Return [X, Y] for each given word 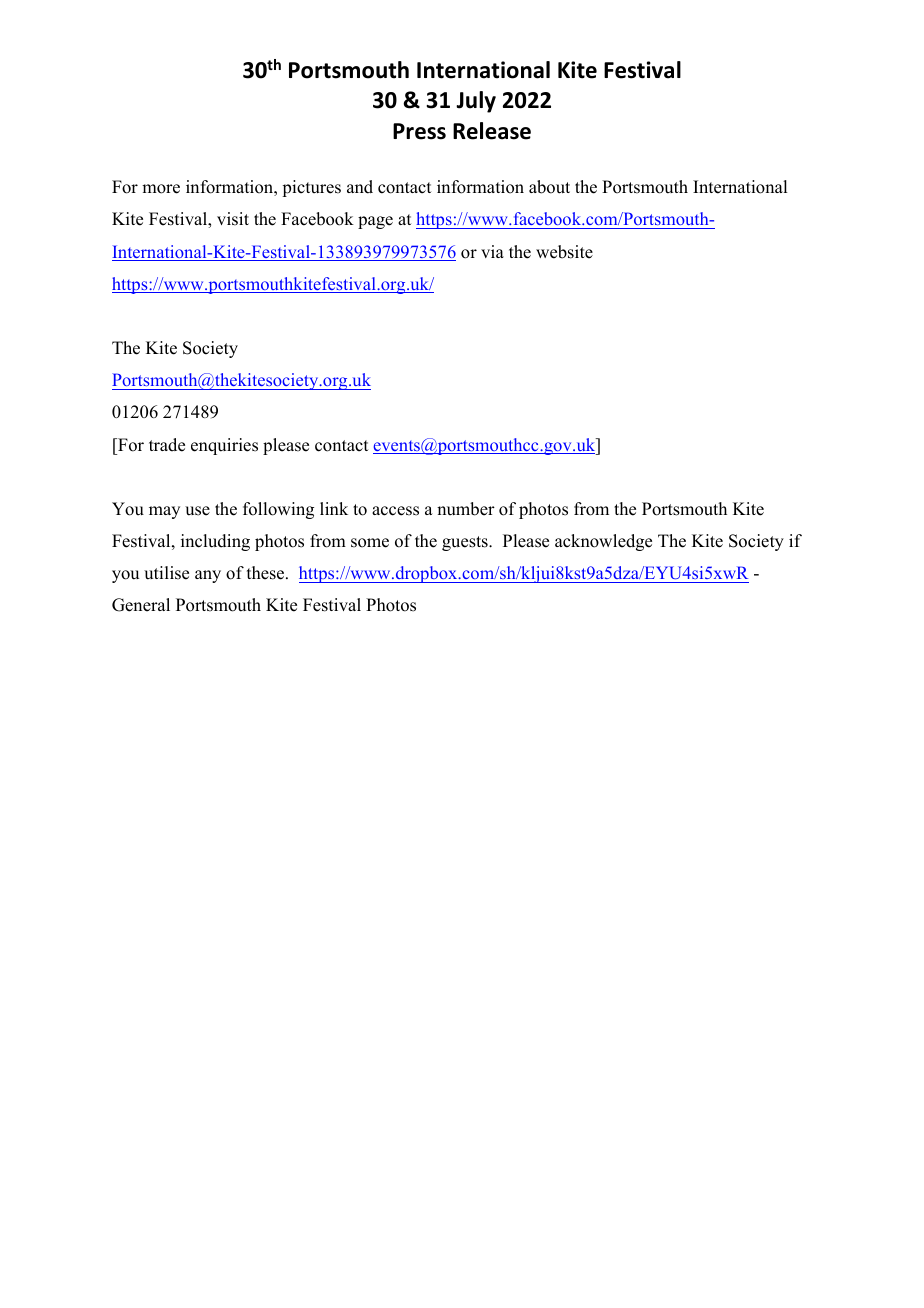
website [564, 252]
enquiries [224, 446]
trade [167, 445]
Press [419, 131]
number [466, 509]
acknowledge [603, 542]
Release [492, 131]
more [161, 189]
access [395, 511]
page [375, 222]
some [370, 543]
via [492, 251]
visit [233, 219]
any [208, 576]
